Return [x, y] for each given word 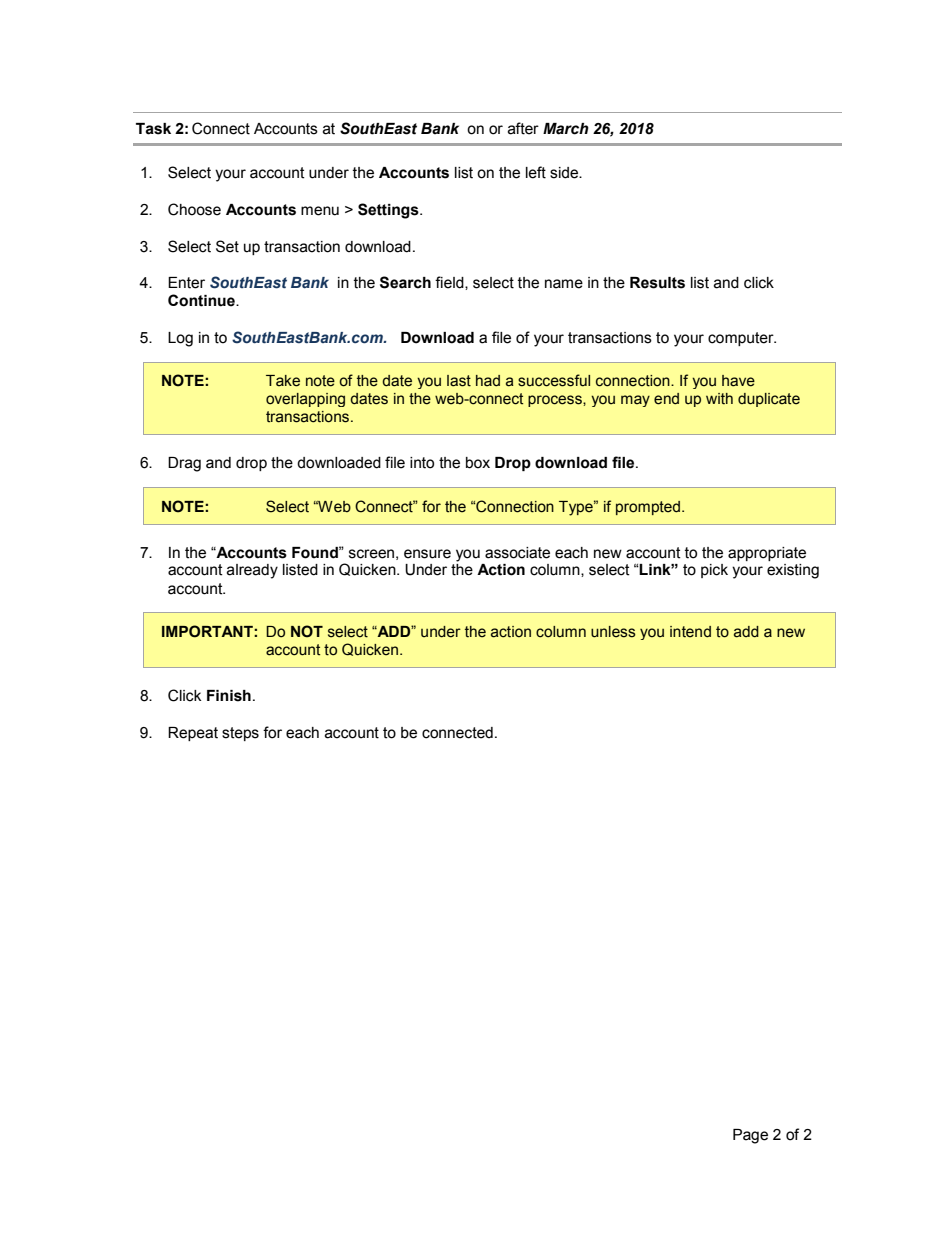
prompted [648, 508]
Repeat [193, 734]
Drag [184, 464]
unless [613, 632]
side [565, 173]
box [478, 463]
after [523, 128]
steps [240, 734]
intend [690, 632]
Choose [194, 209]
